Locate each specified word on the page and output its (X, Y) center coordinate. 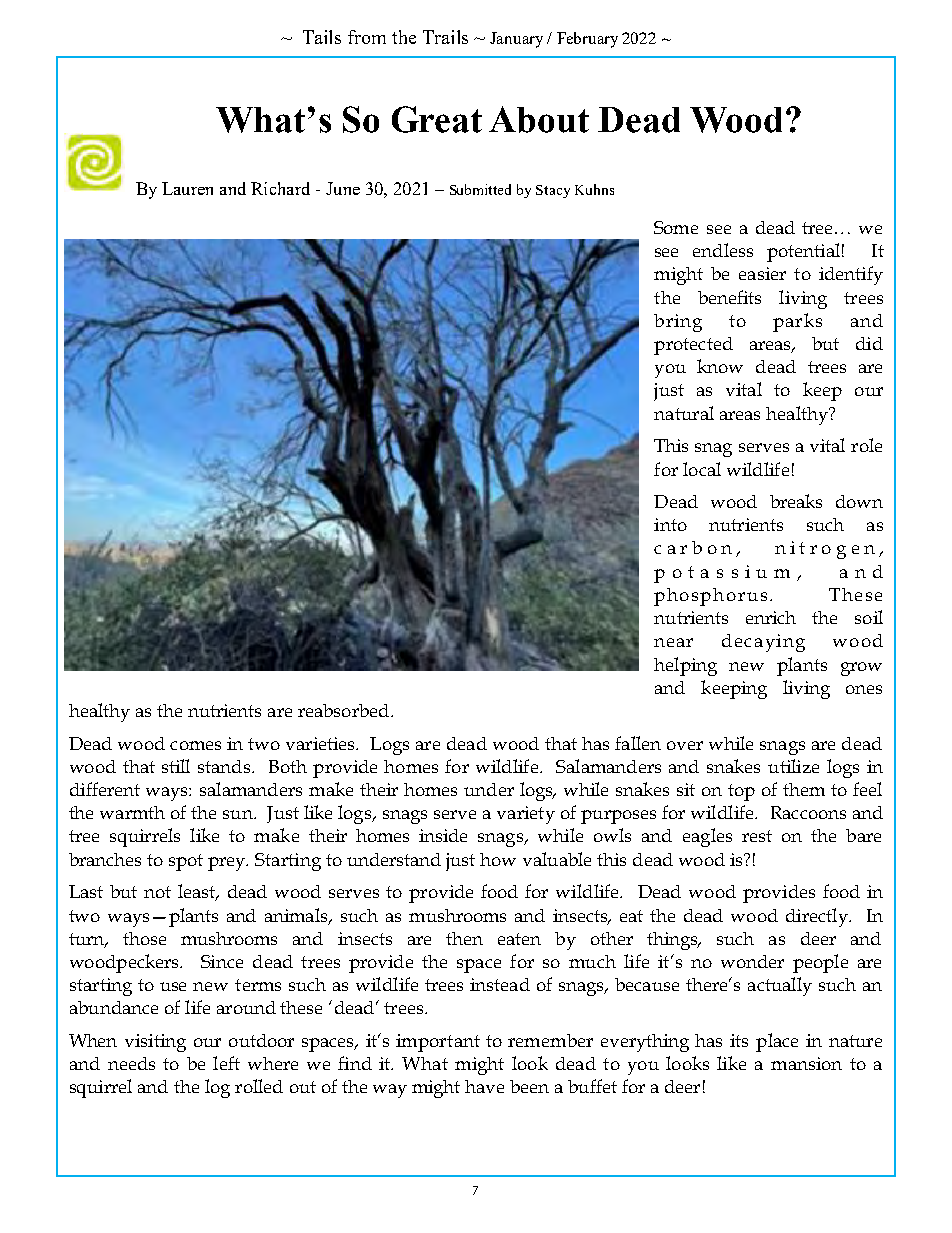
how (498, 859)
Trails (445, 37)
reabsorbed (343, 710)
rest (757, 836)
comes (195, 745)
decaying (763, 643)
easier (762, 273)
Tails (322, 37)
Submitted (480, 189)
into (670, 524)
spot (186, 862)
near (673, 642)
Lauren (187, 188)
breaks (796, 501)
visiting (155, 1043)
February (587, 40)
